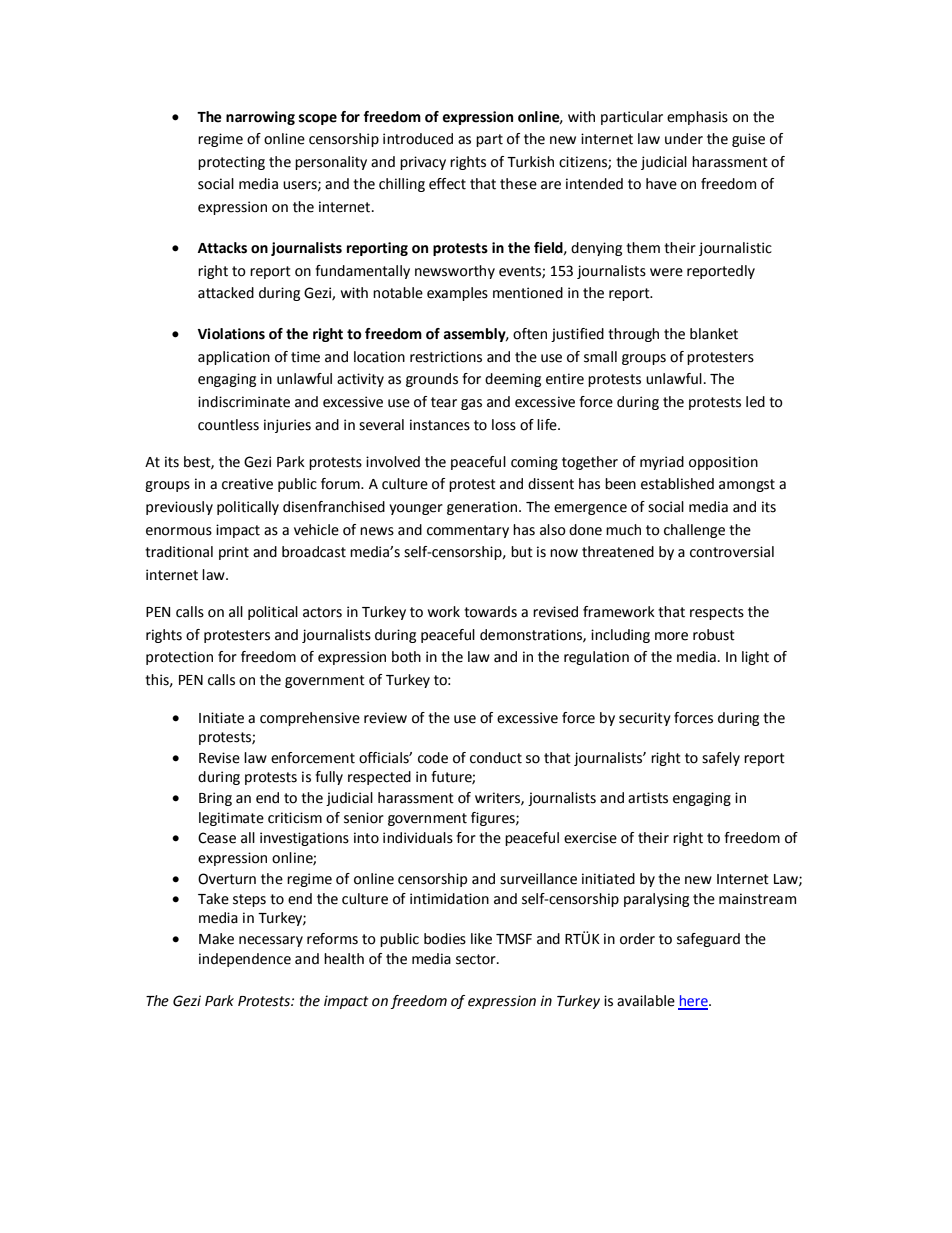 This document has width=952, height=1233. I want to click on introduced, so click(418, 139).
